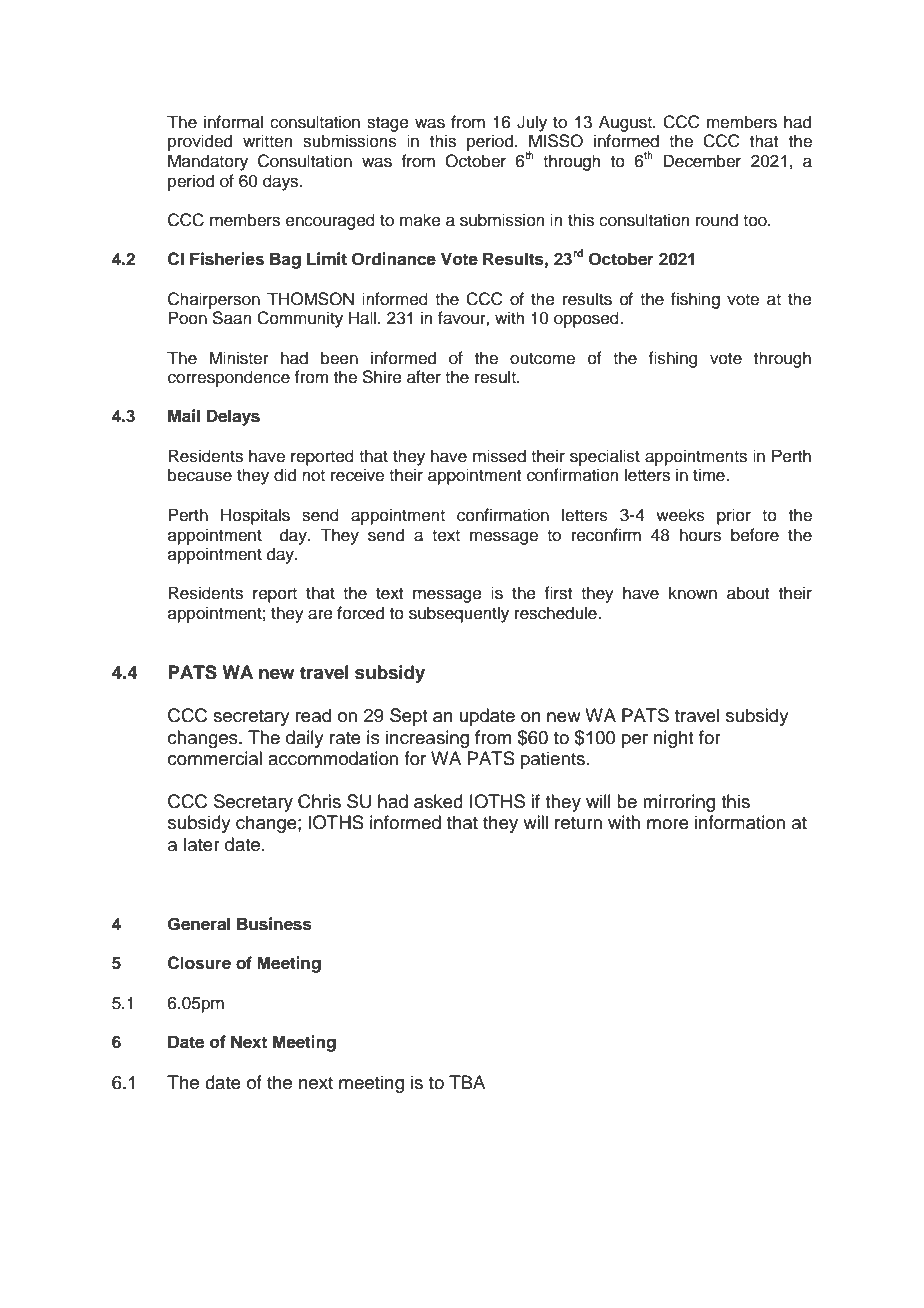  I want to click on written, so click(268, 141).
